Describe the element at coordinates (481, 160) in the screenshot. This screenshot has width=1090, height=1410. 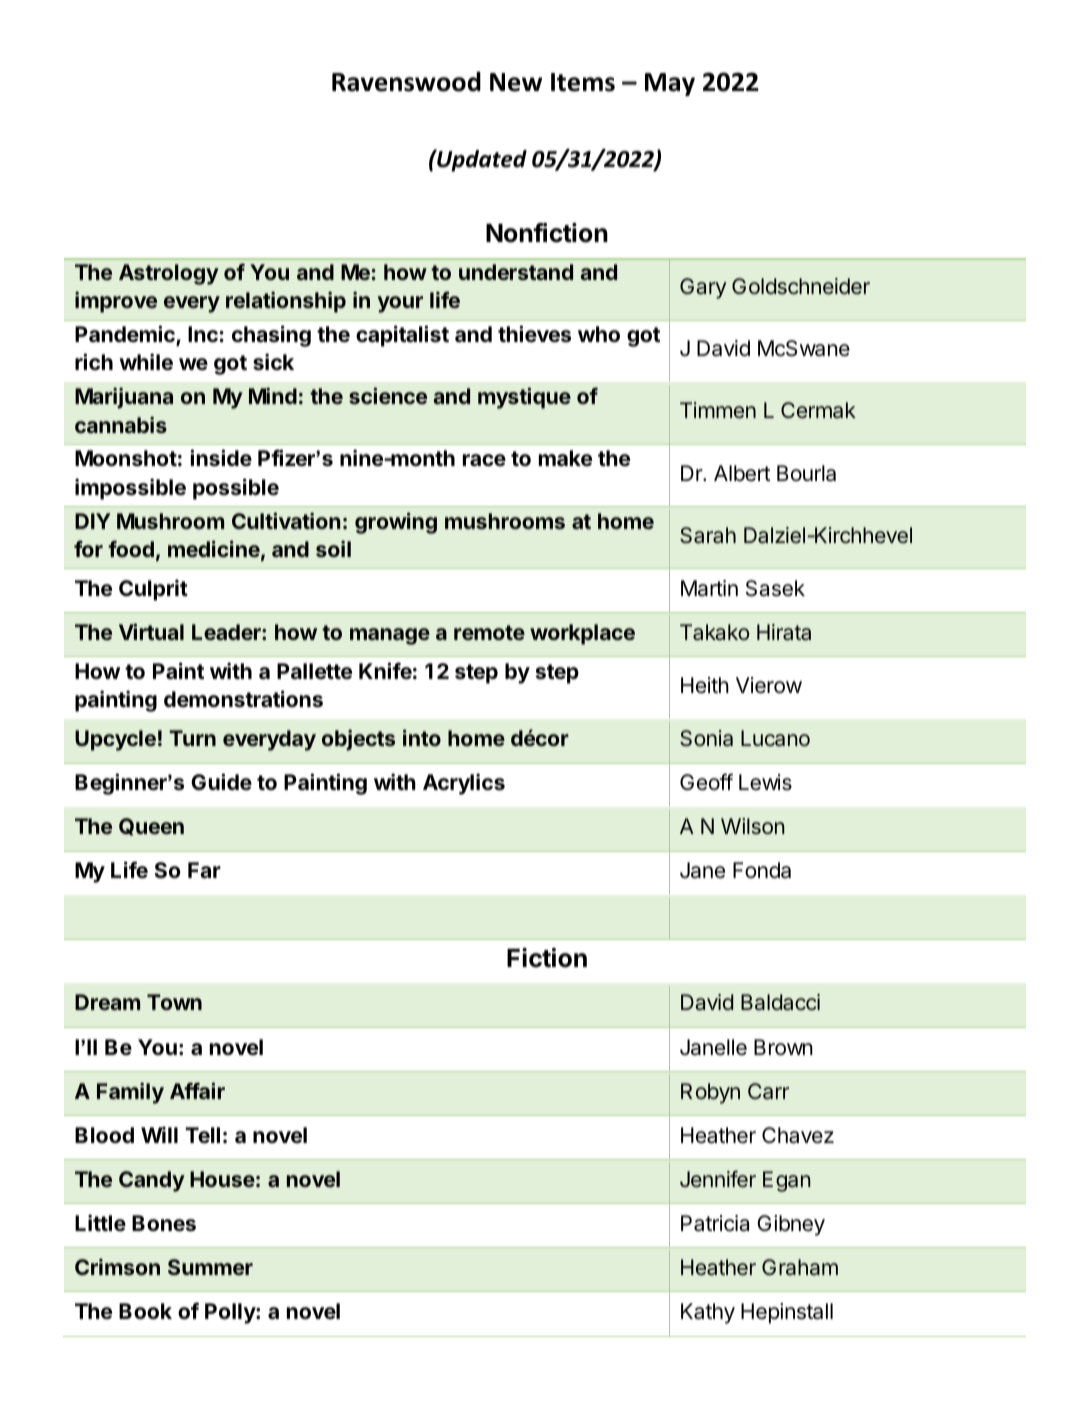
I see `Updated` at that location.
